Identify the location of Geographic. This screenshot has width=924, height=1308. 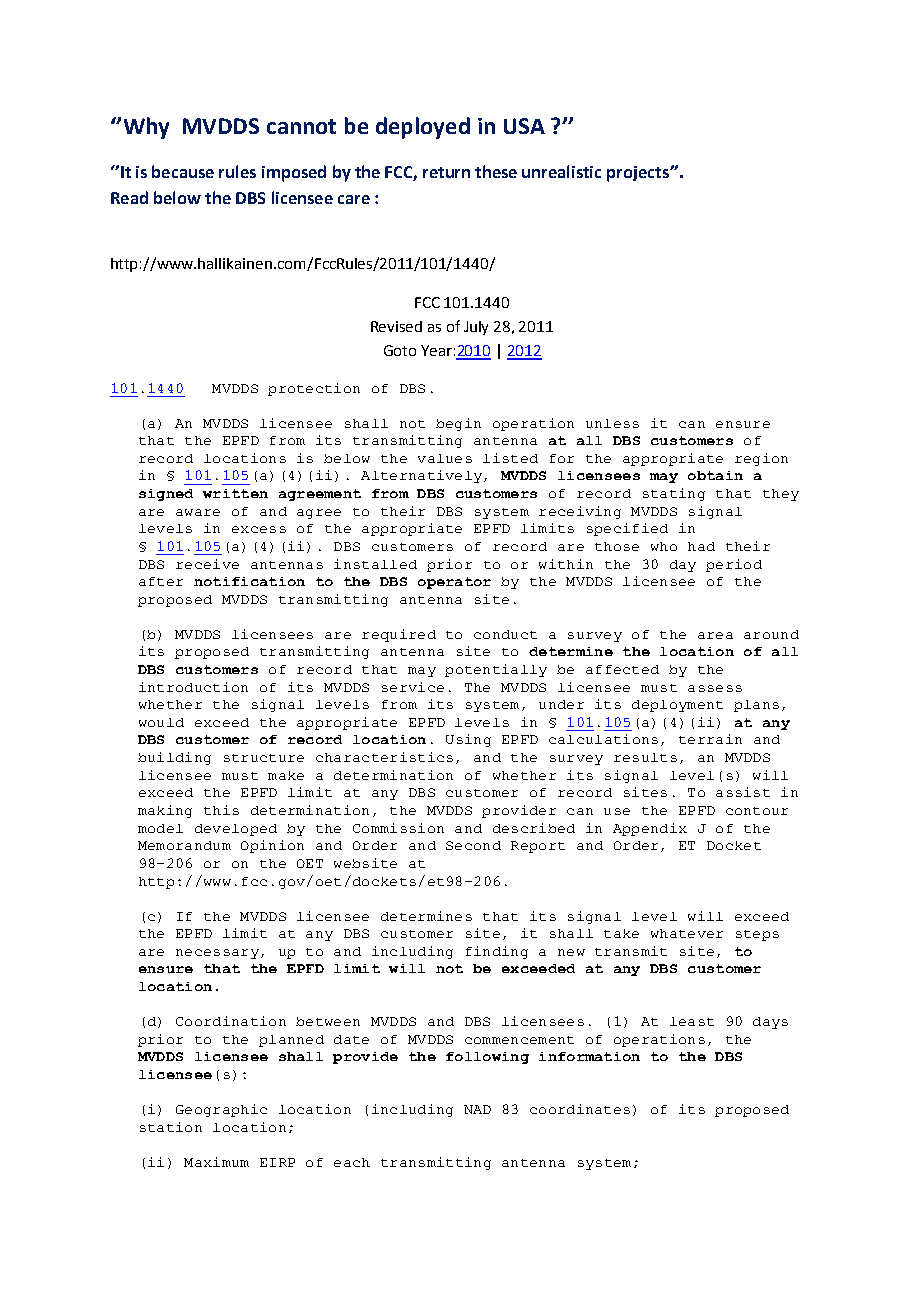
(221, 1110).
